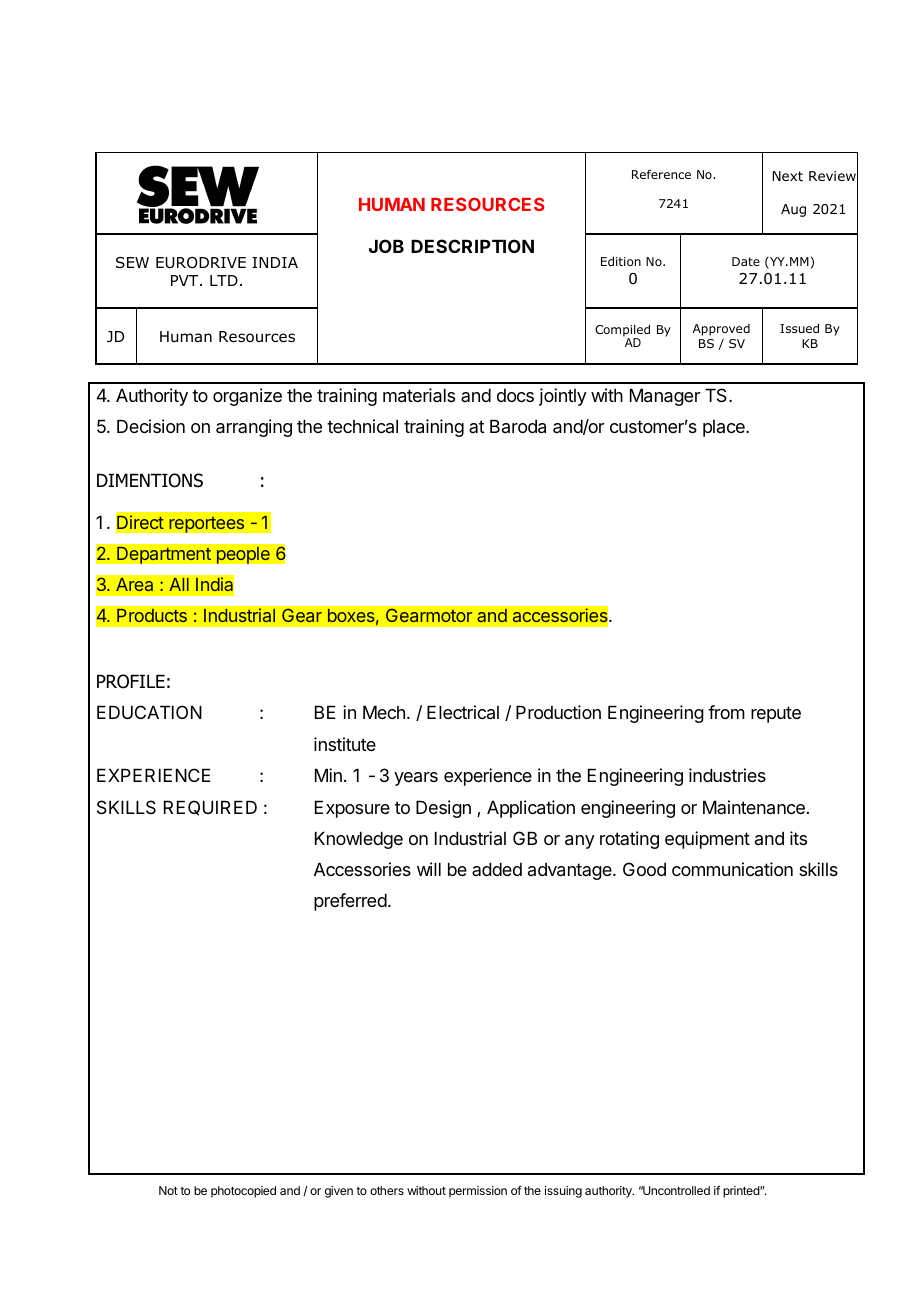  What do you see at coordinates (472, 246) in the image?
I see `DESCRIPTION` at bounding box center [472, 246].
